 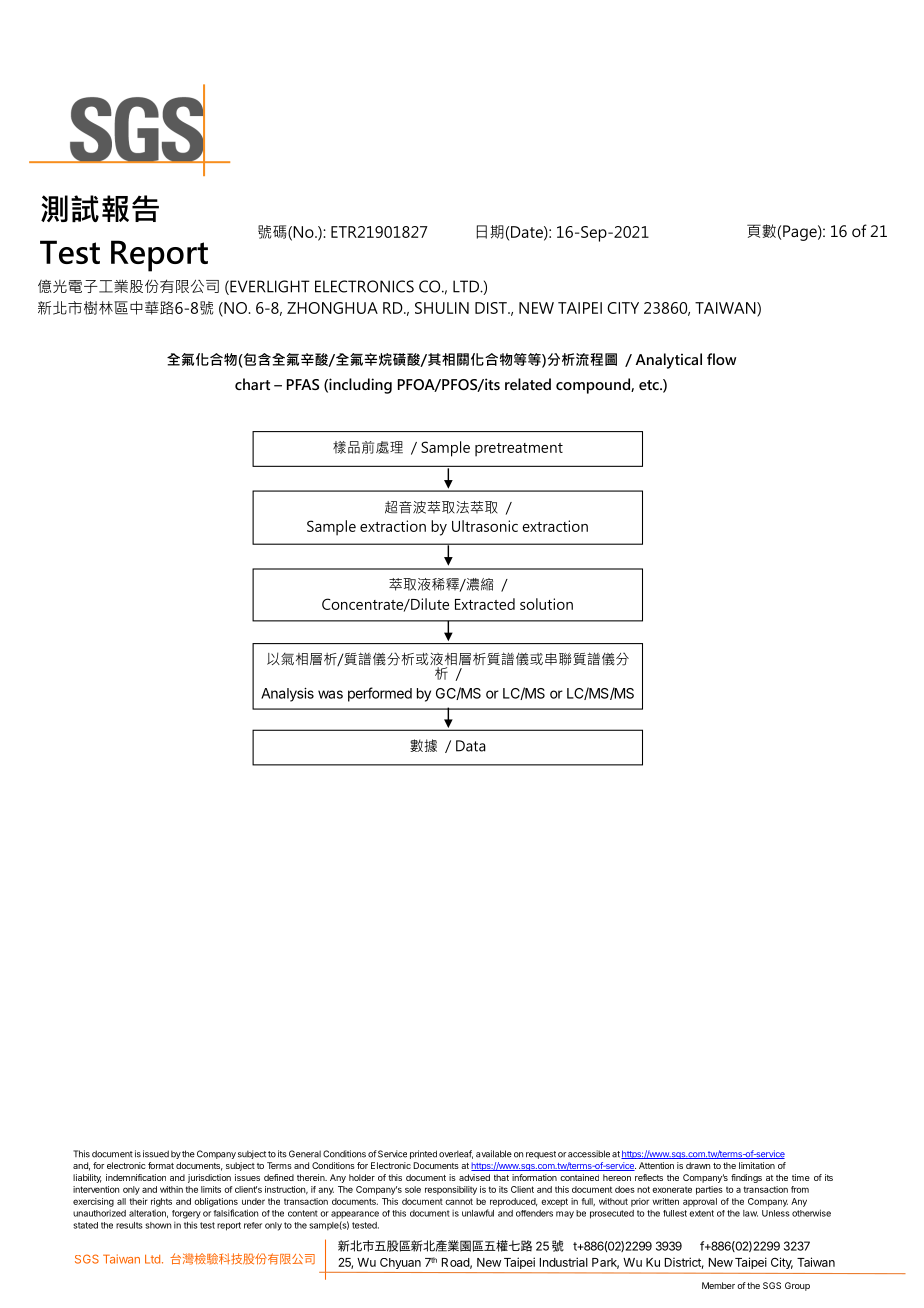 What do you see at coordinates (330, 694) in the image?
I see `was` at bounding box center [330, 694].
